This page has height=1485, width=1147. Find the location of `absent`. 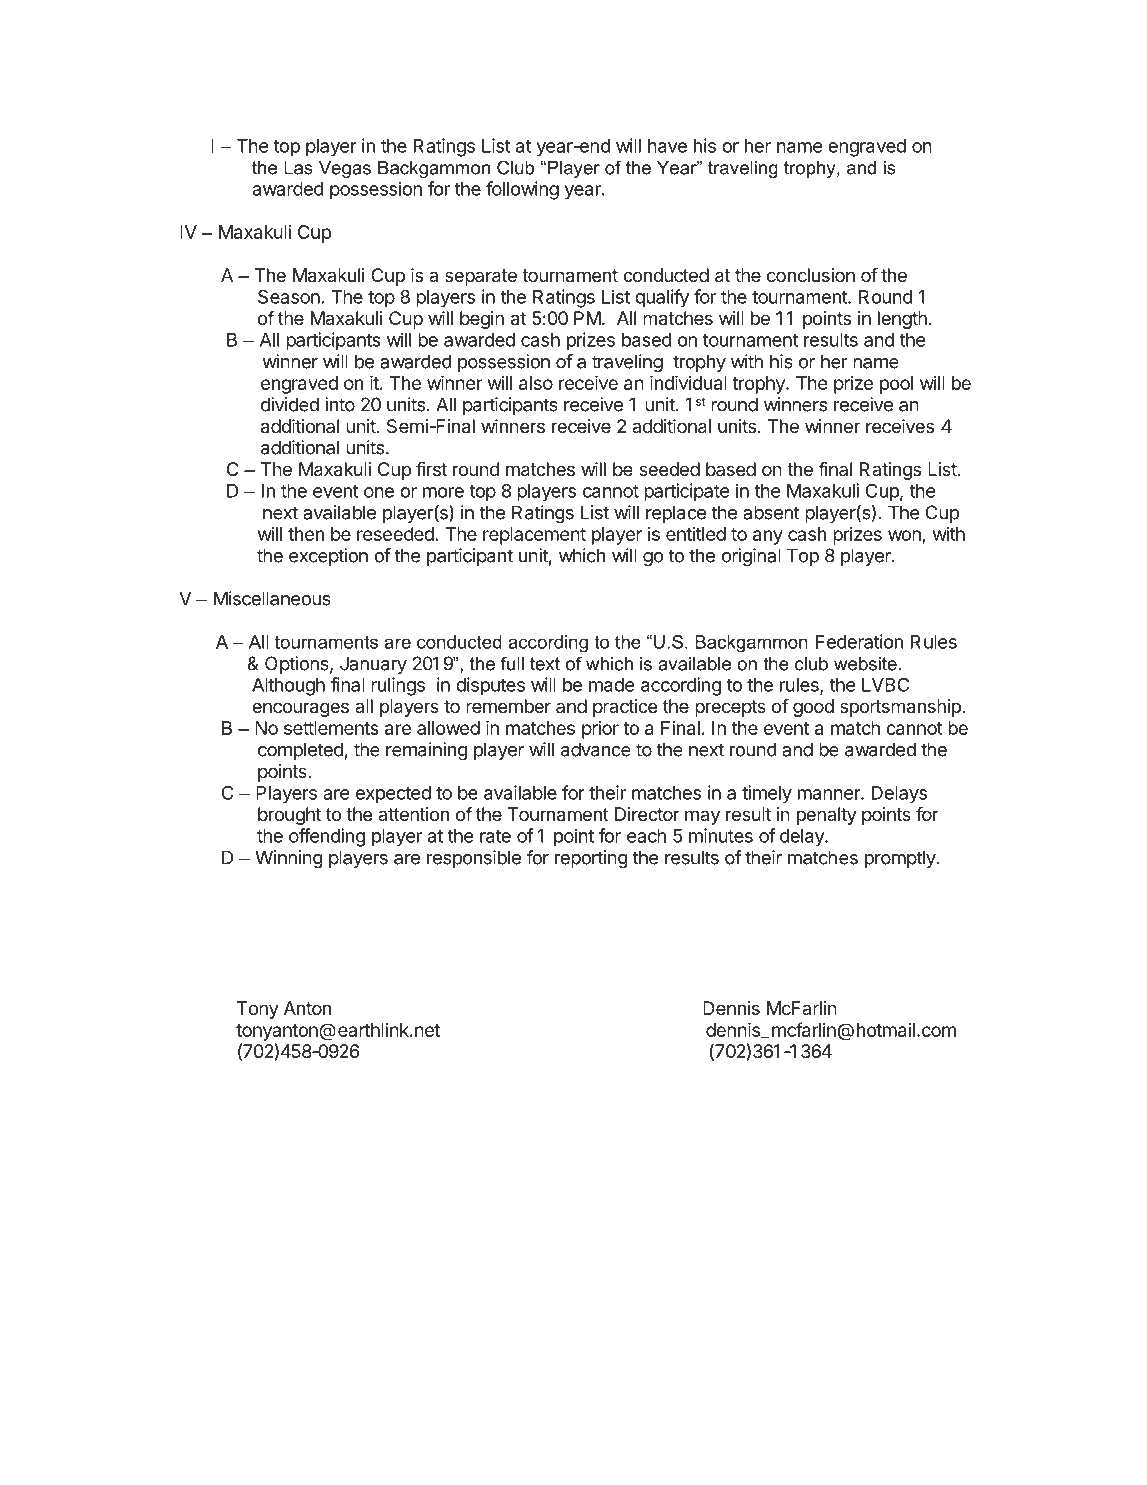

absent is located at coordinates (771, 512).
